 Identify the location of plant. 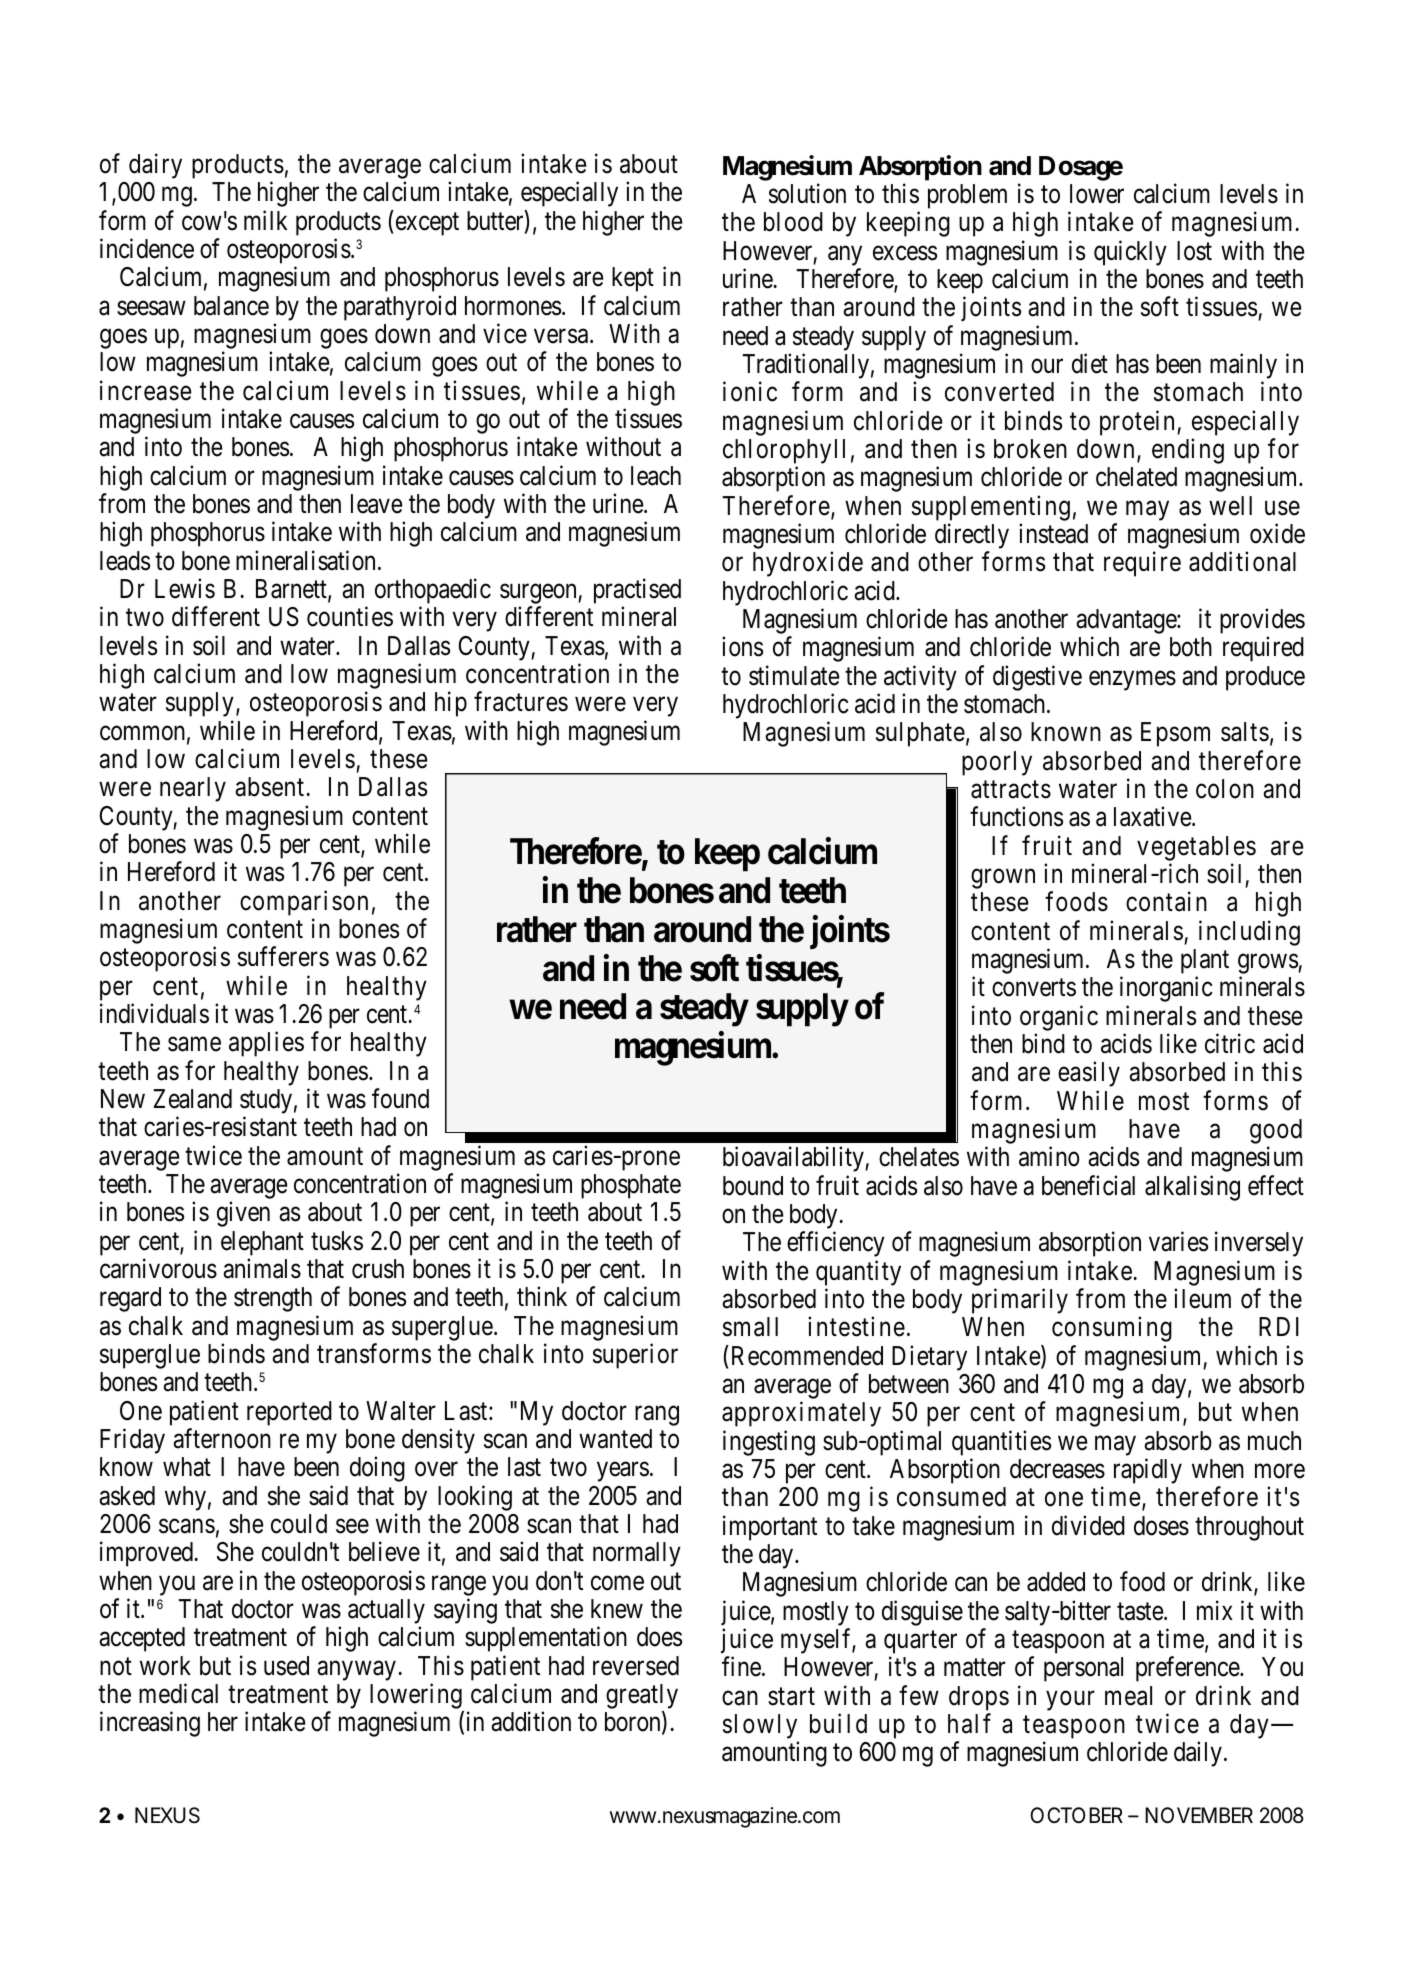
(1205, 963).
